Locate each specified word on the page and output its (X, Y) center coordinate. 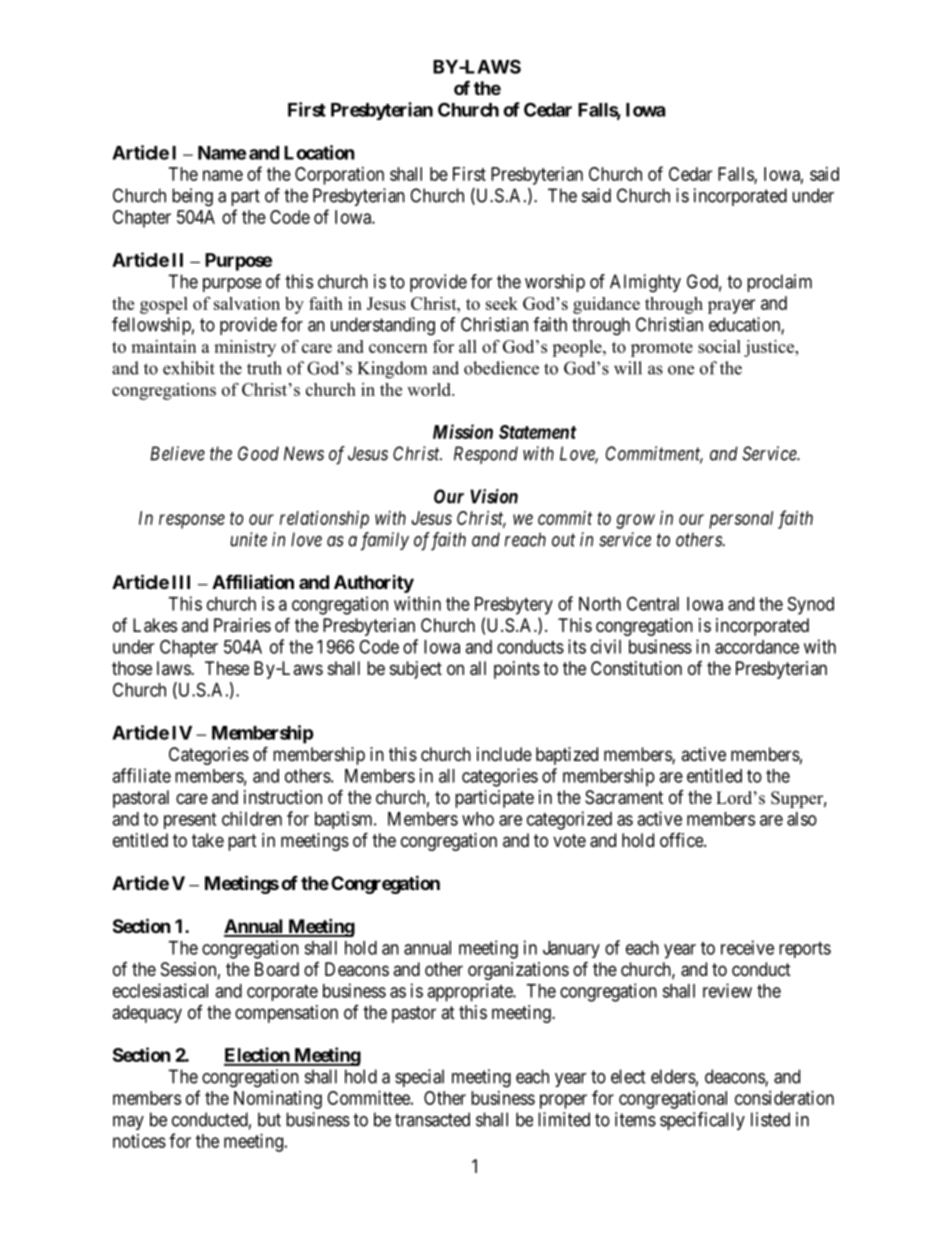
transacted (432, 1119)
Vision (494, 496)
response (192, 521)
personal (741, 520)
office (682, 839)
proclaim (779, 283)
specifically (702, 1121)
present (190, 821)
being (192, 197)
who (478, 819)
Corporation (339, 176)
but (269, 1119)
